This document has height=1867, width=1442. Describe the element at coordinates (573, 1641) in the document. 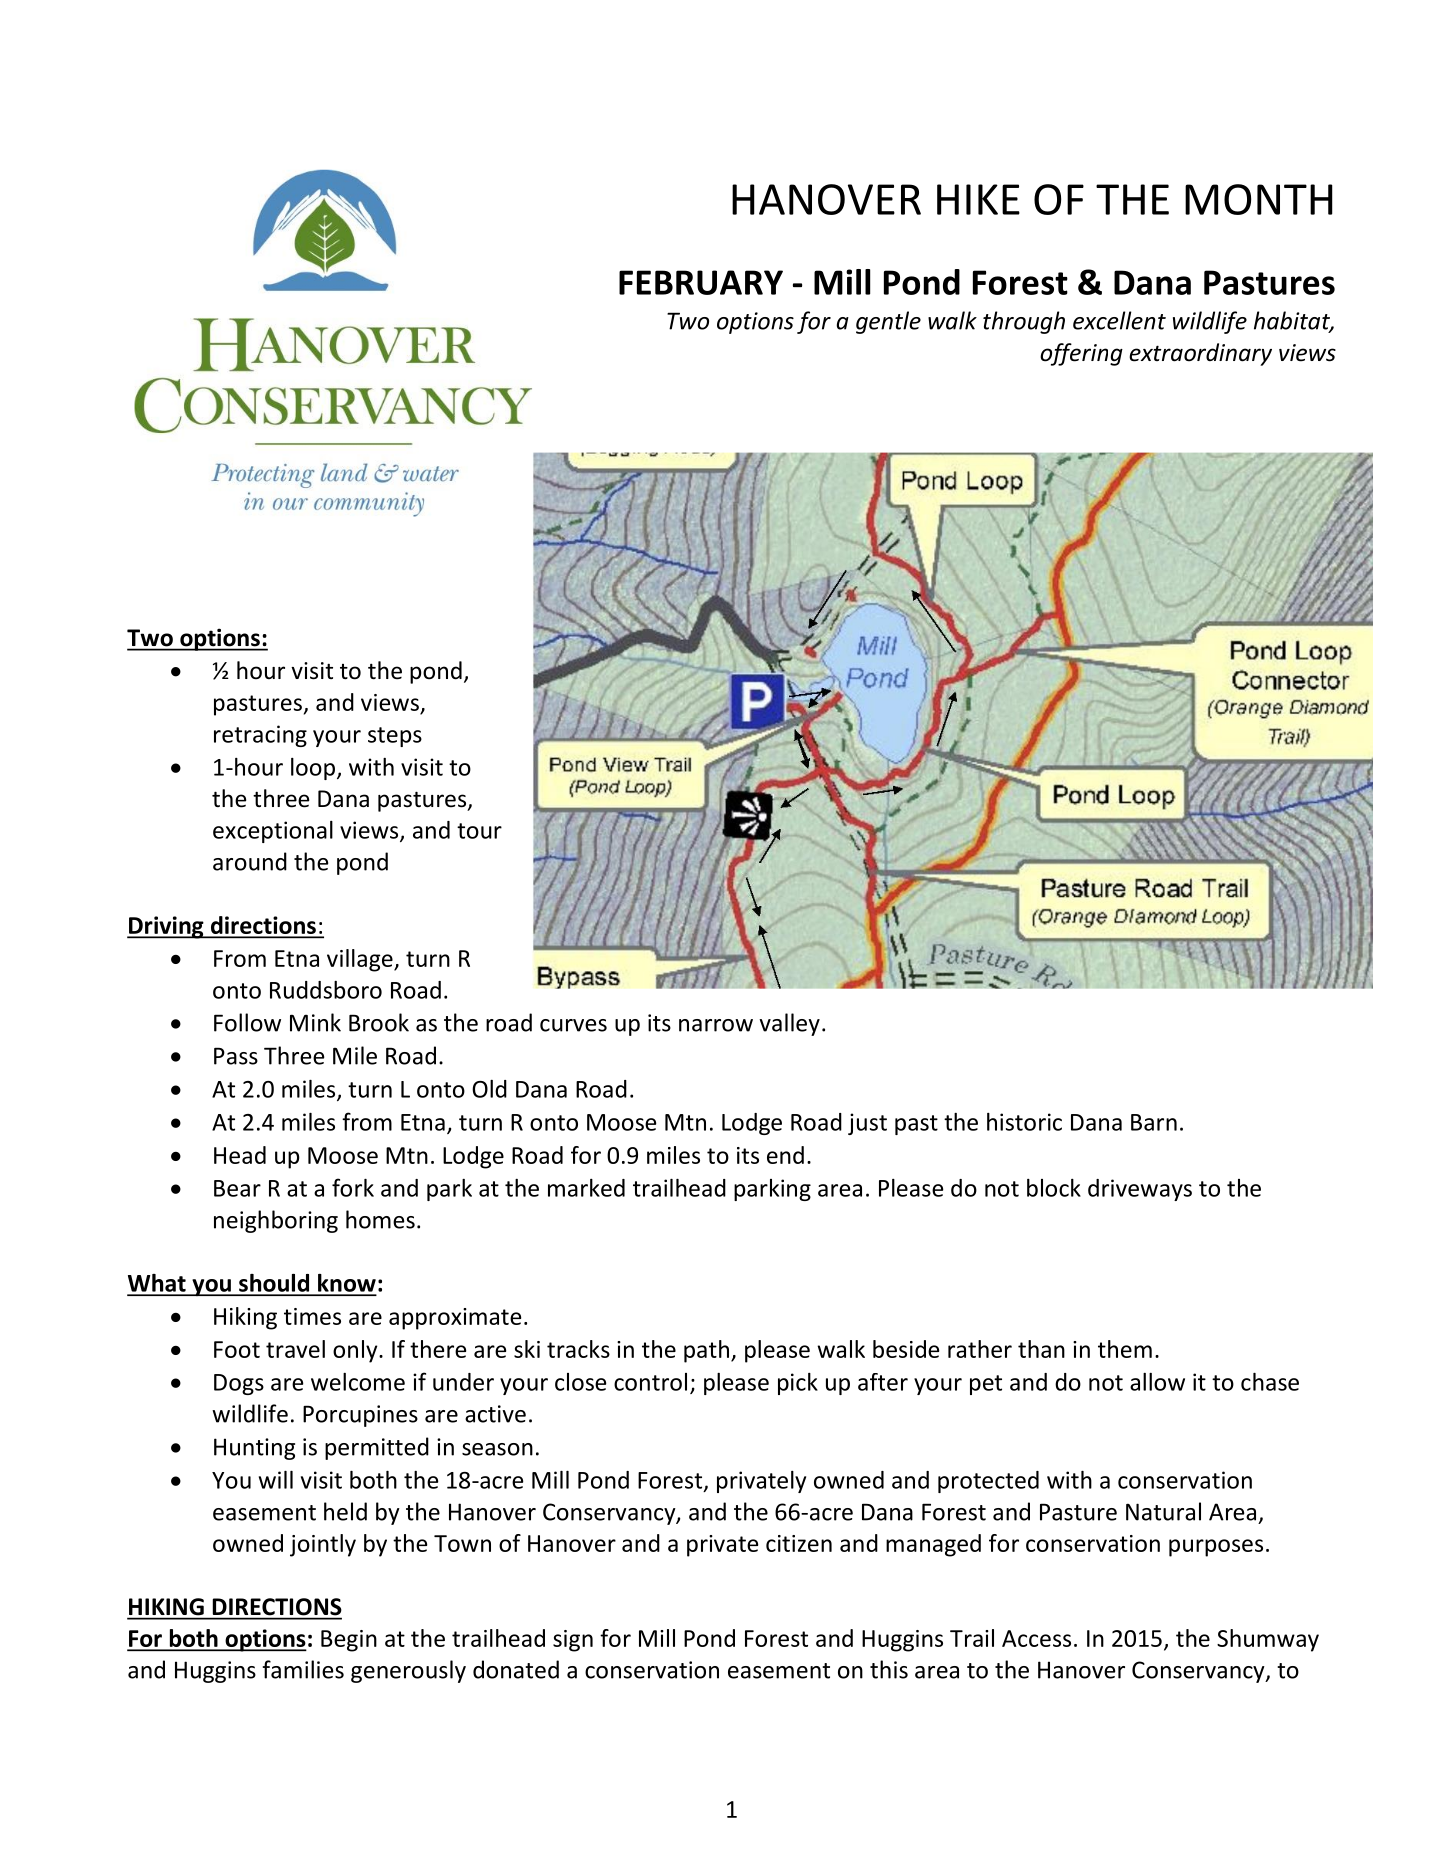

I see `sign` at that location.
